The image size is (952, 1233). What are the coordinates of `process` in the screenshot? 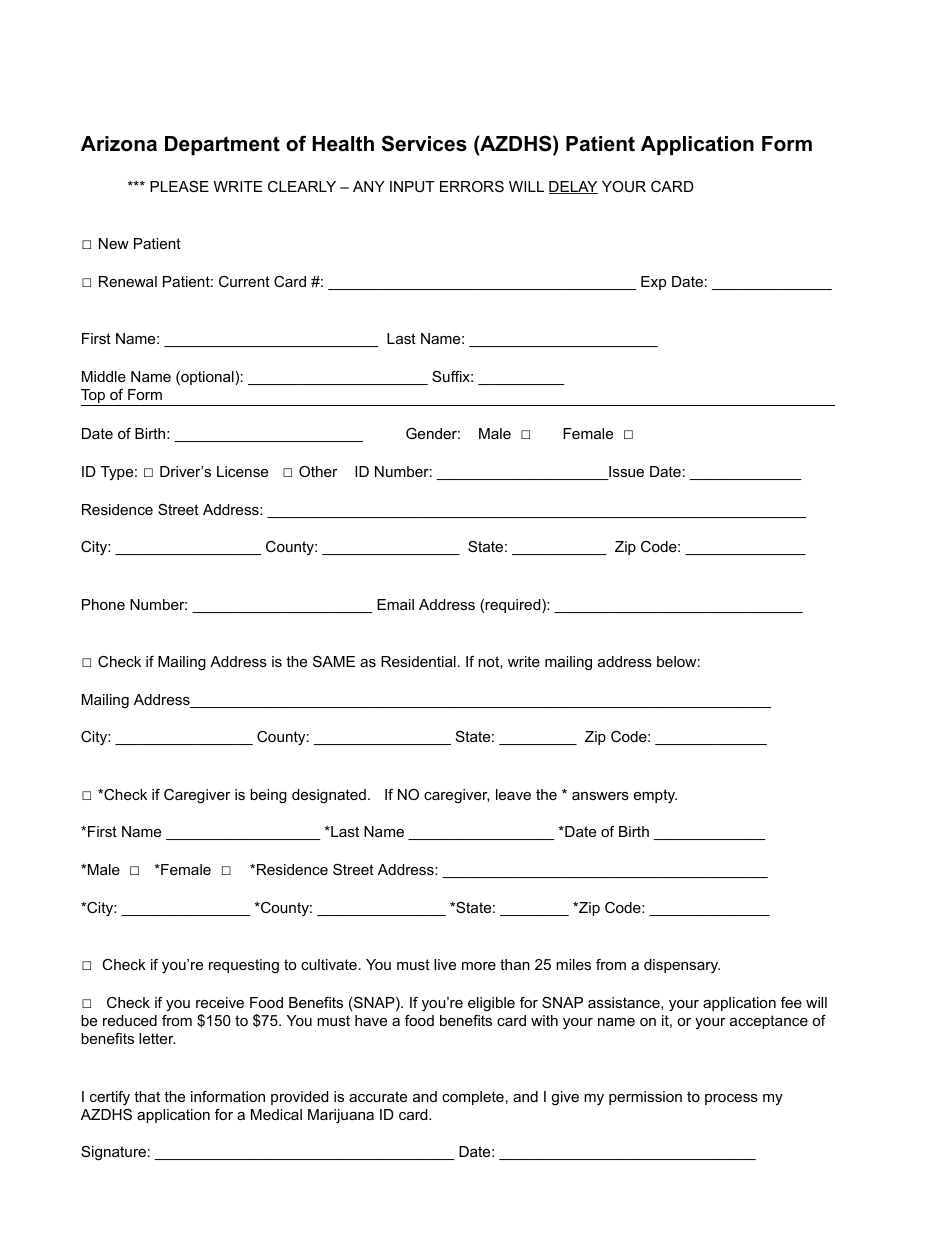 It's located at (731, 1099).
